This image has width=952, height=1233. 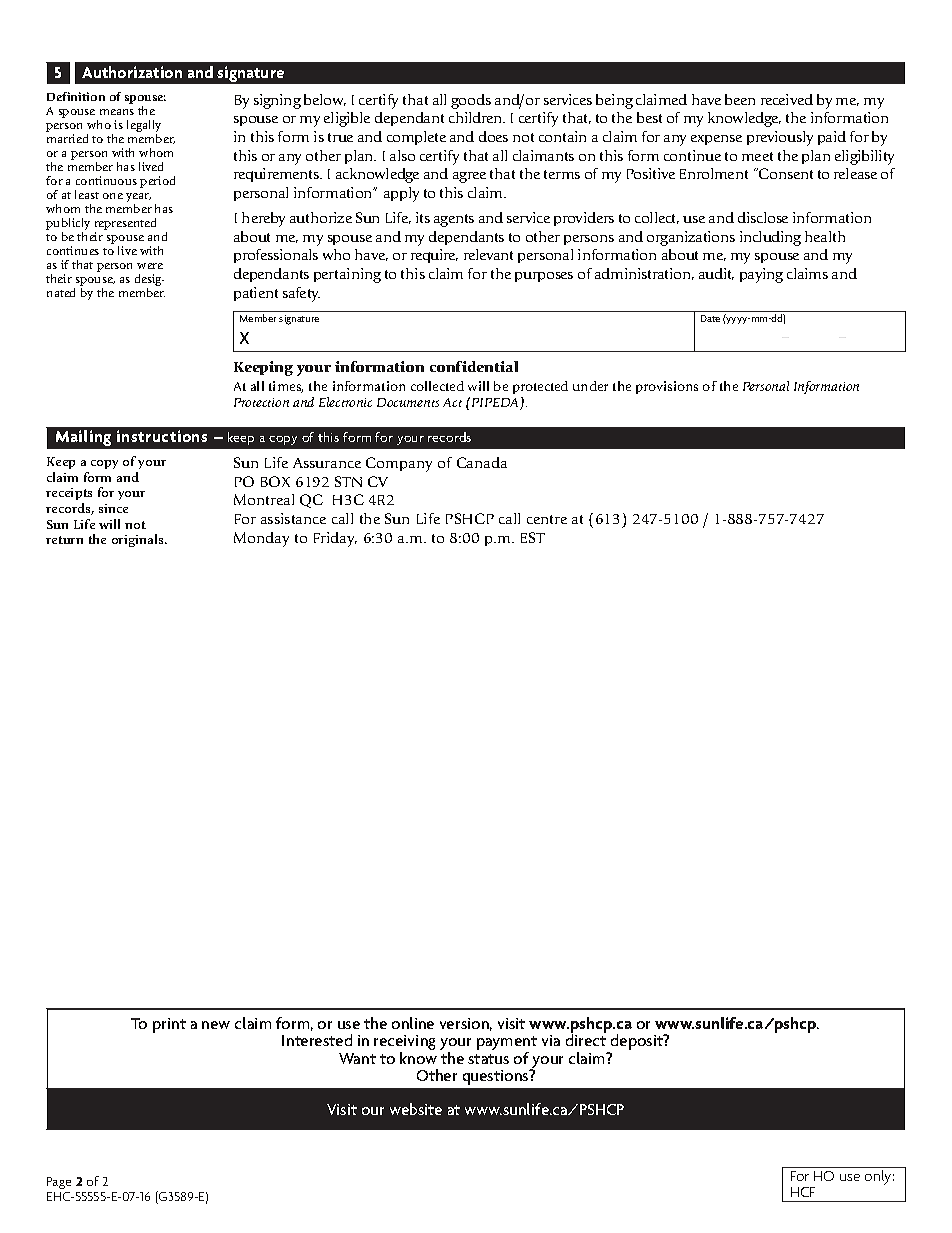 I want to click on legally, so click(x=144, y=127).
